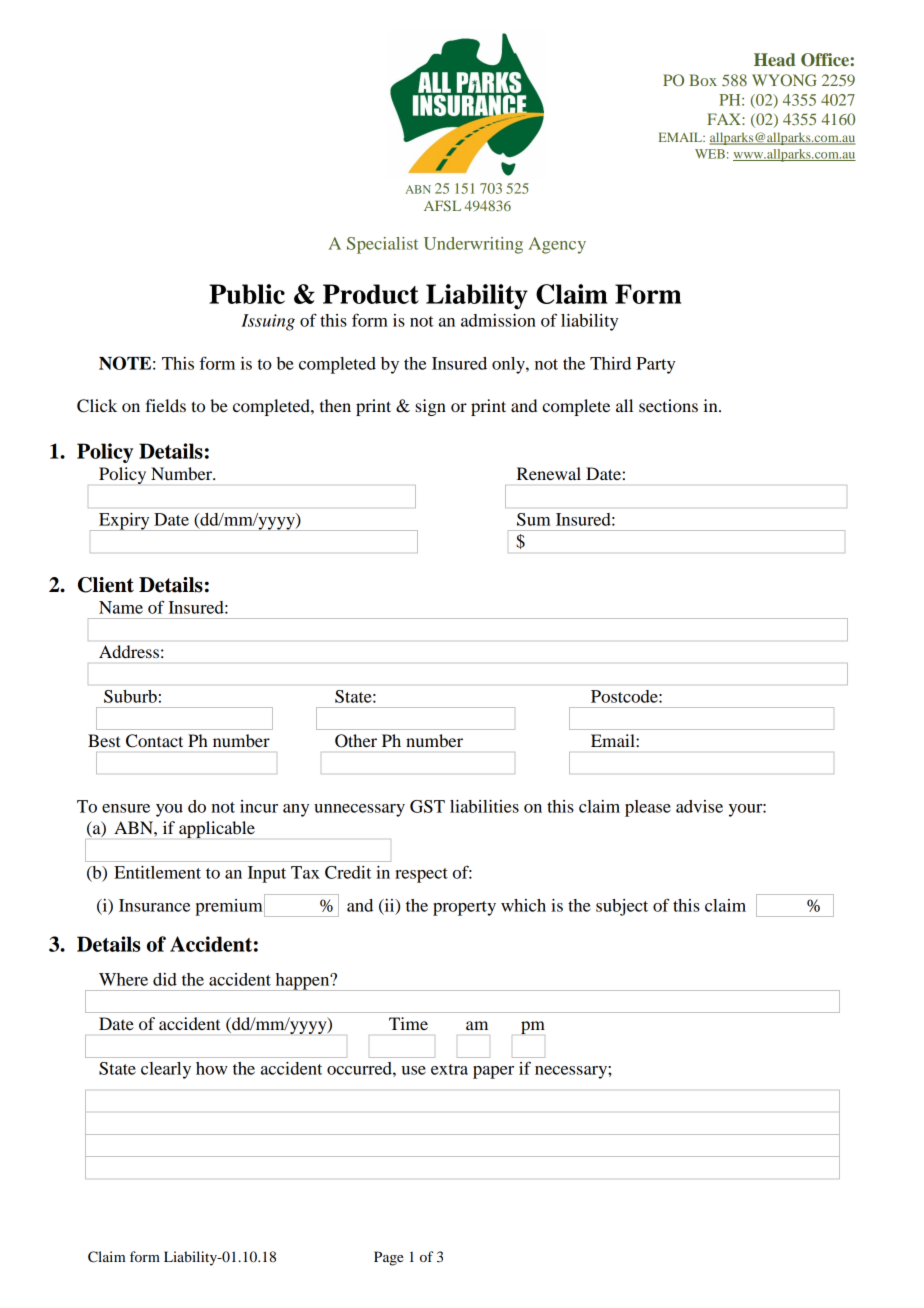 This screenshot has width=924, height=1308. Describe the element at coordinates (166, 1070) in the screenshot. I see `clearly` at that location.
